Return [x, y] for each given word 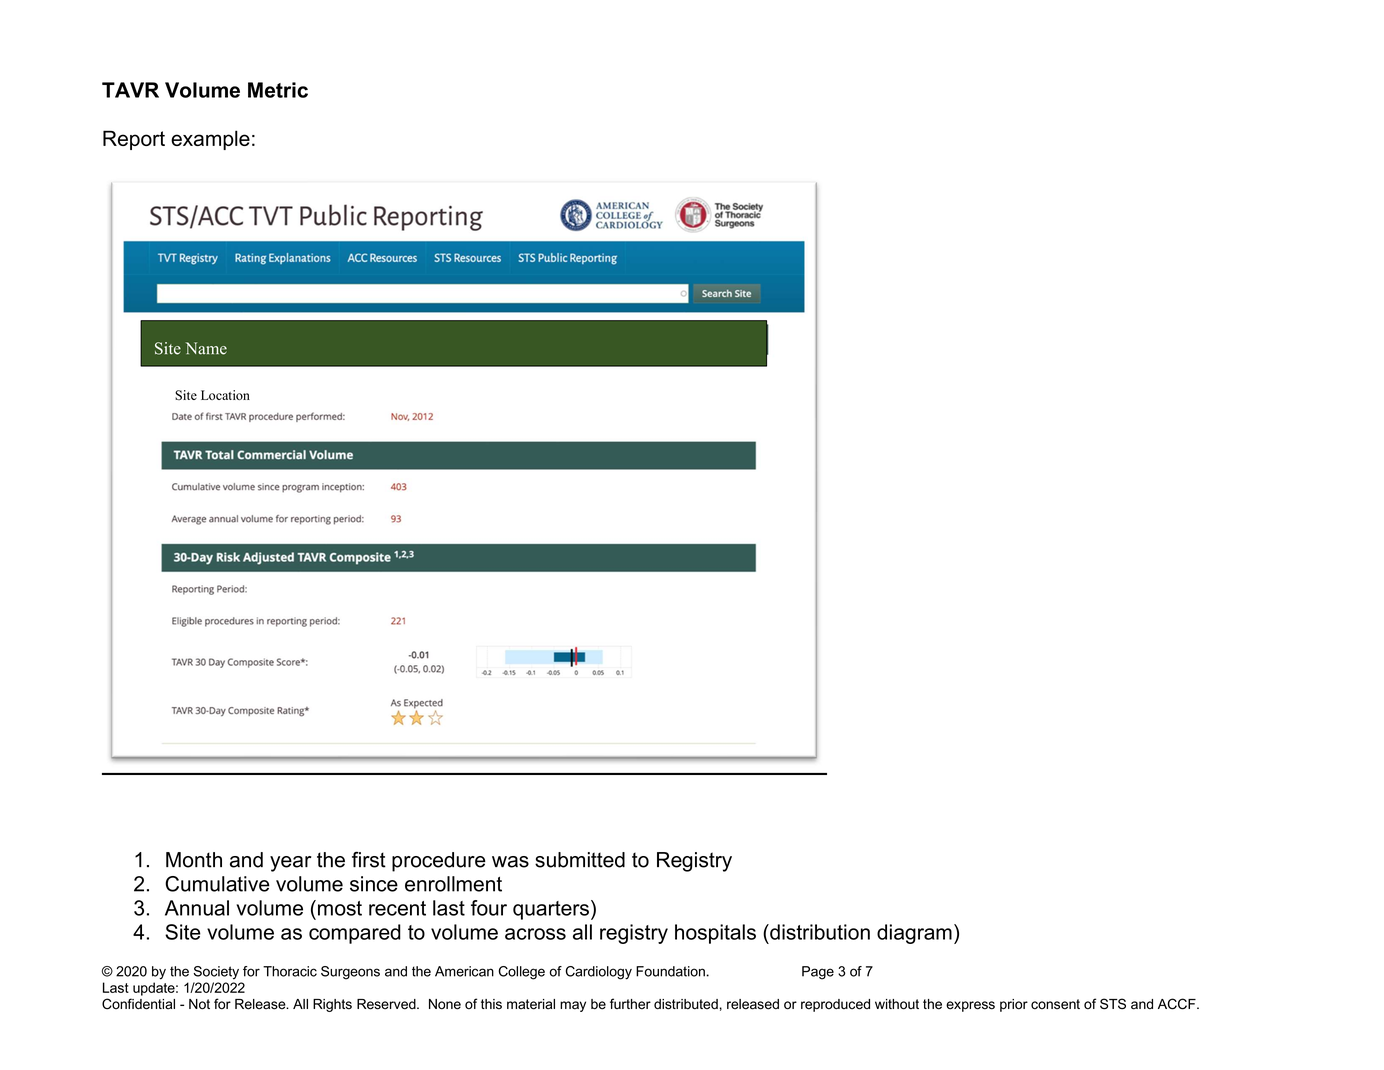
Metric [278, 90]
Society [216, 973]
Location [225, 395]
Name [206, 348]
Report [134, 140]
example [210, 140]
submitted [580, 860]
